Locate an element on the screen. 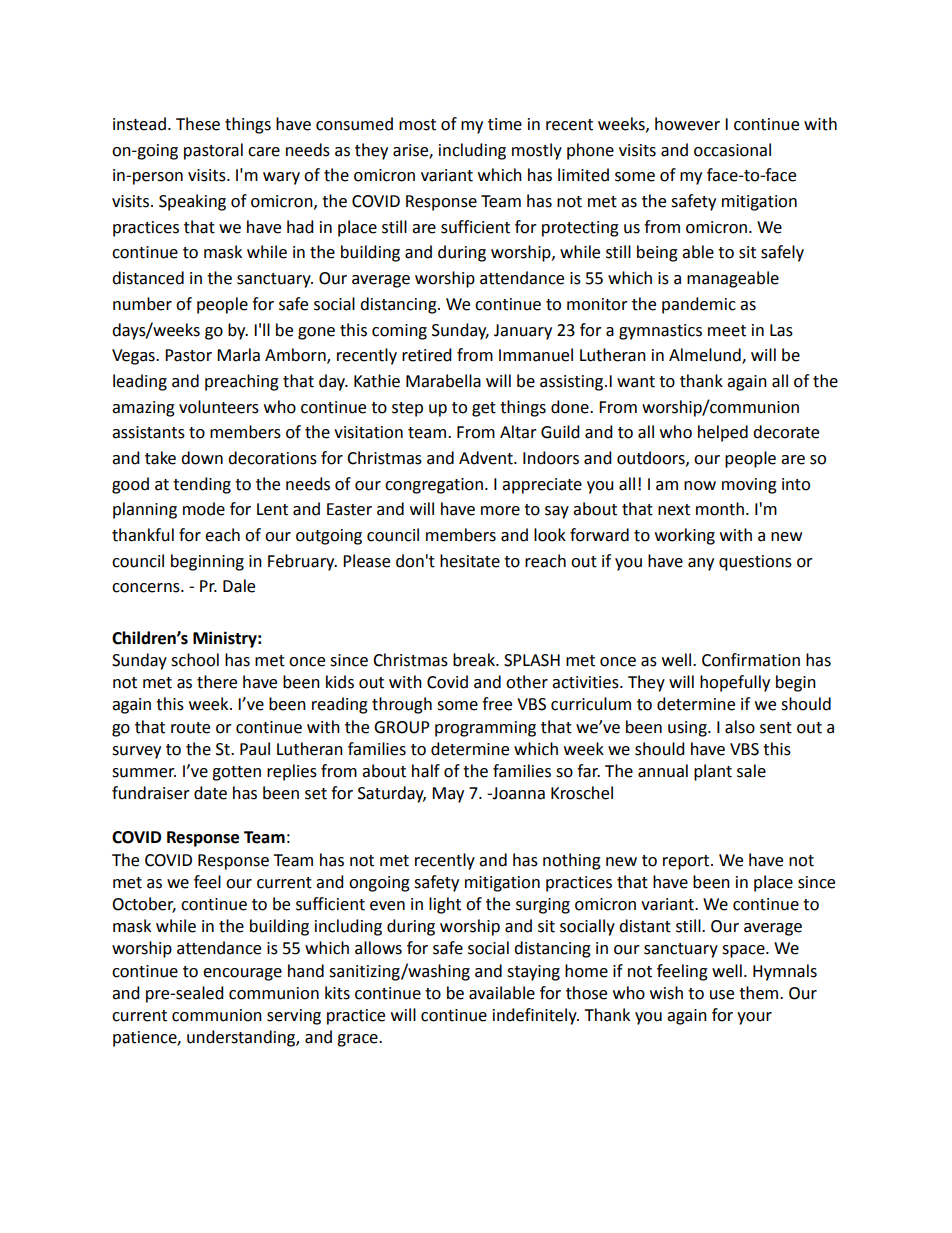  down is located at coordinates (202, 458).
